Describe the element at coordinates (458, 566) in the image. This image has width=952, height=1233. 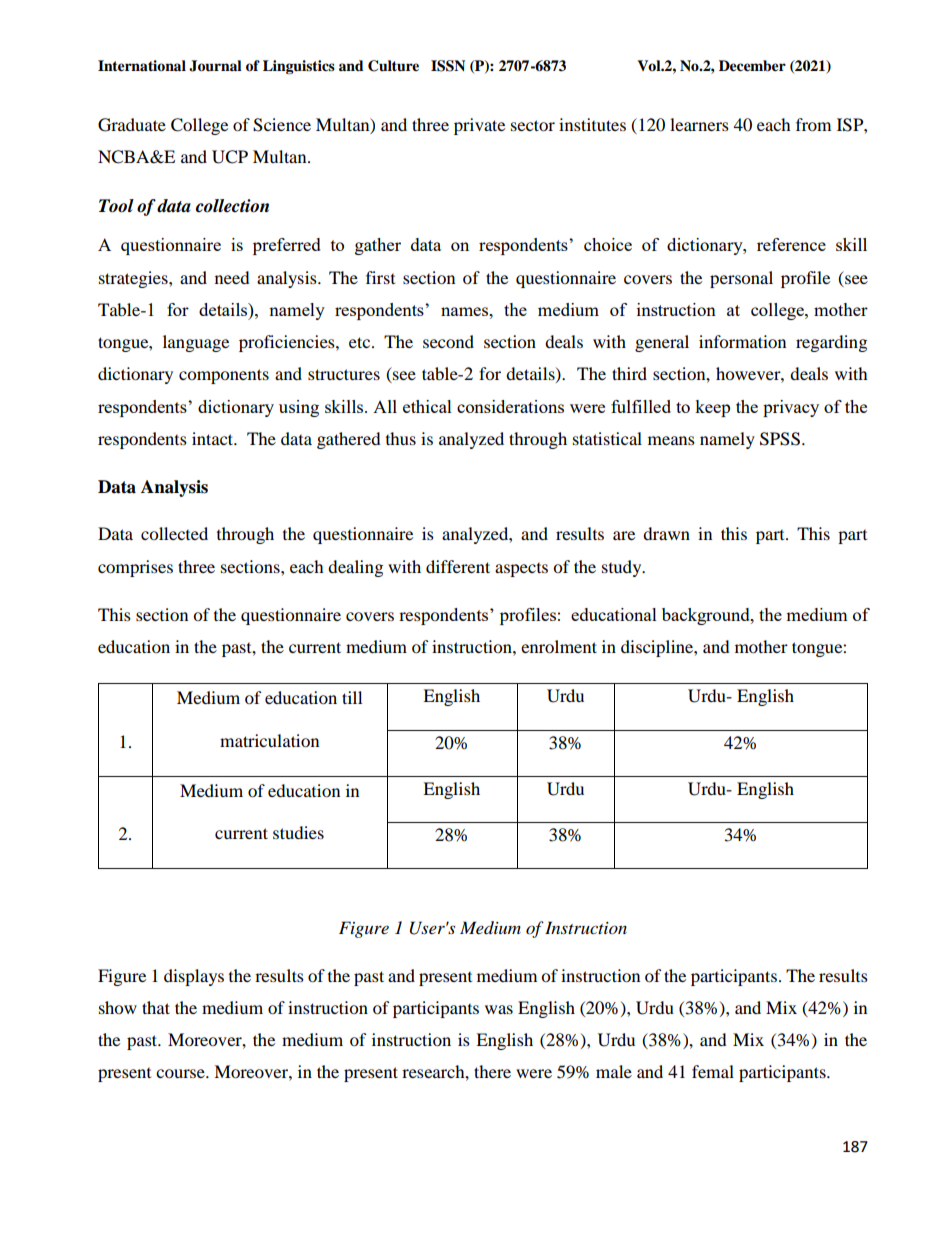
I see `different` at that location.
